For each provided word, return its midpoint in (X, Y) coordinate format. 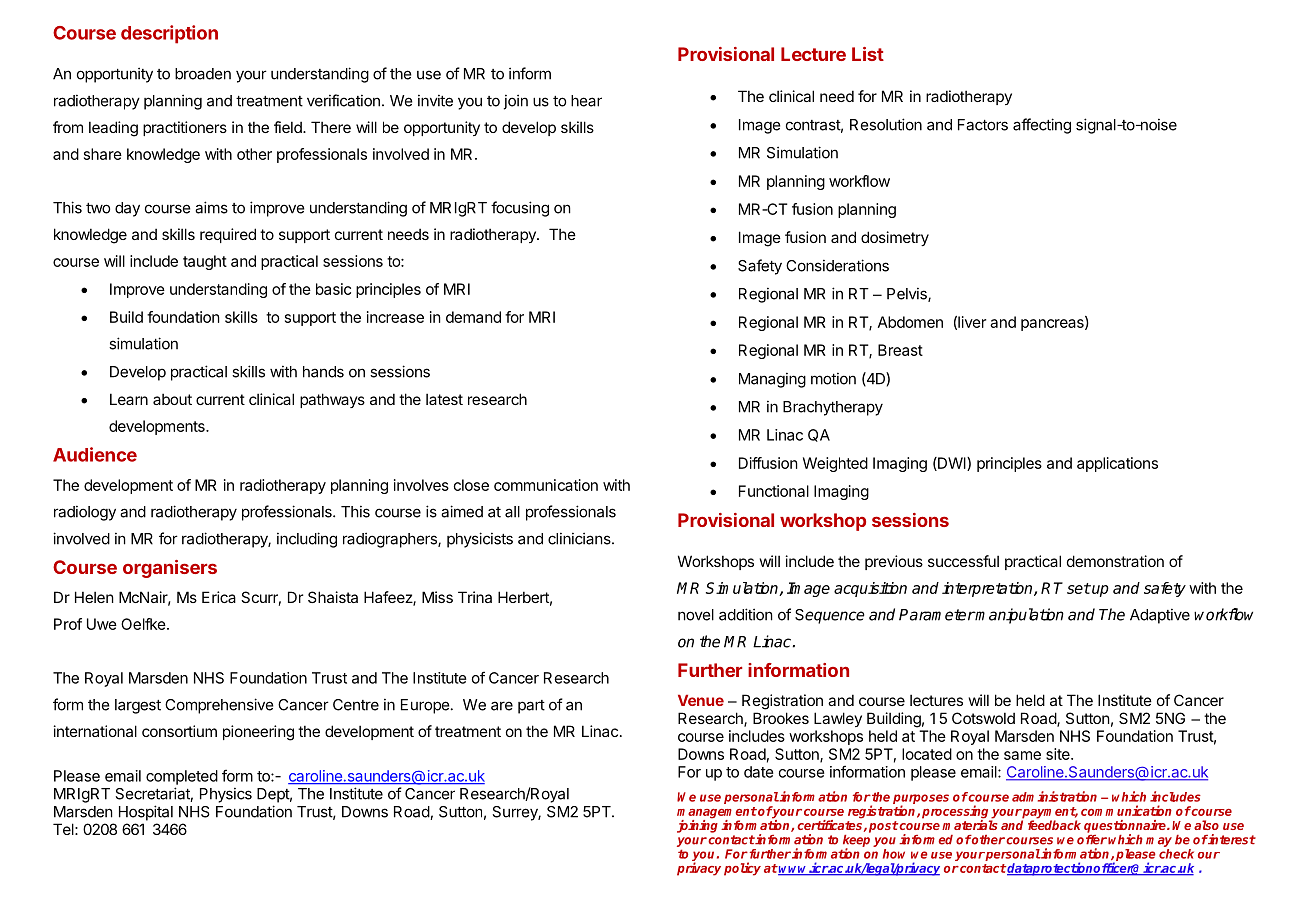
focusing (520, 209)
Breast (900, 350)
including (307, 540)
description (169, 34)
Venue (701, 700)
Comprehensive (219, 706)
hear (586, 101)
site (1059, 754)
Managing (772, 380)
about (172, 399)
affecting (1042, 126)
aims (211, 207)
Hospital (146, 813)
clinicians (580, 538)
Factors (983, 125)
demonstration (1115, 561)
